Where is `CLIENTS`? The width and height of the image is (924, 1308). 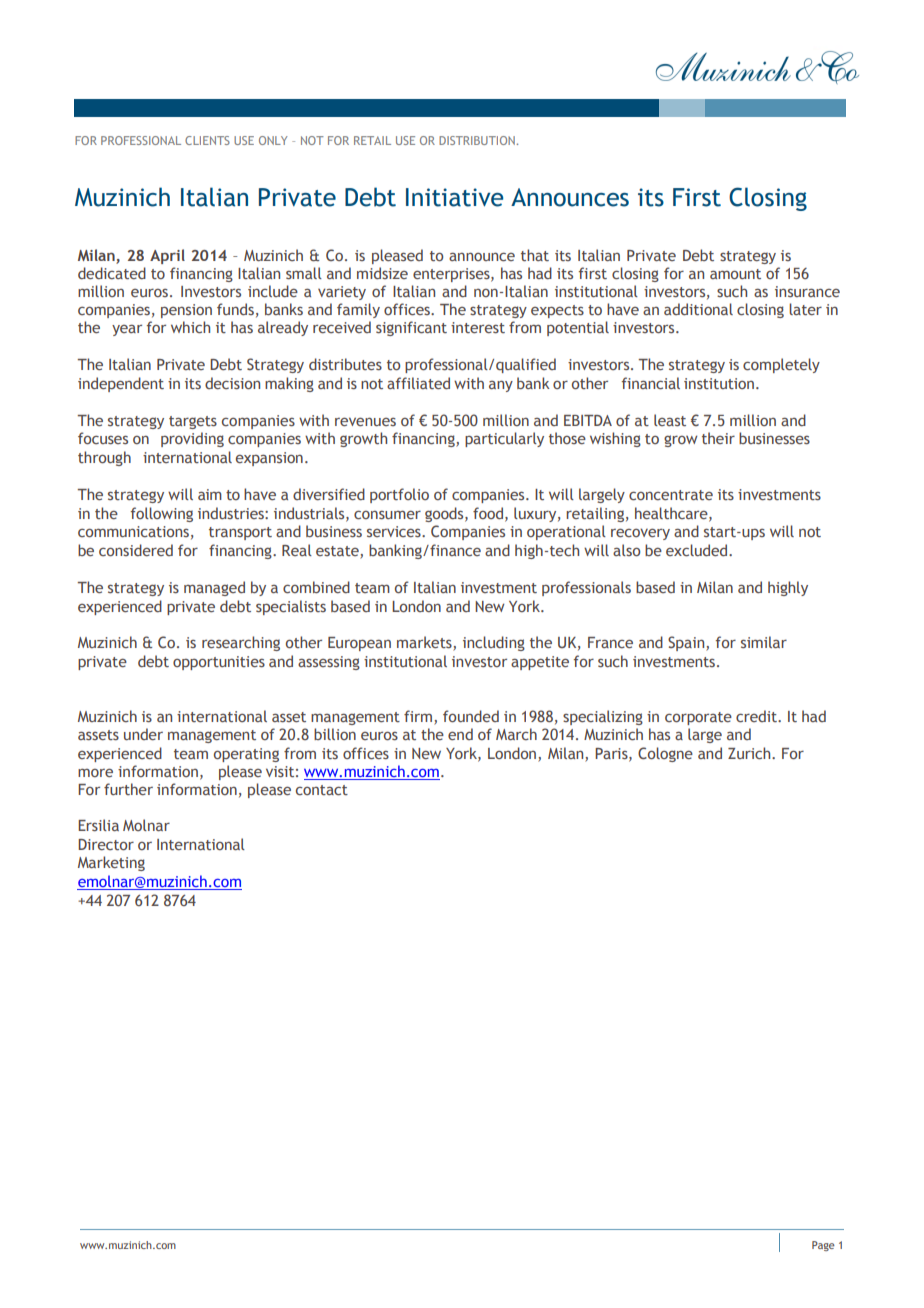 CLIENTS is located at coordinates (207, 140).
